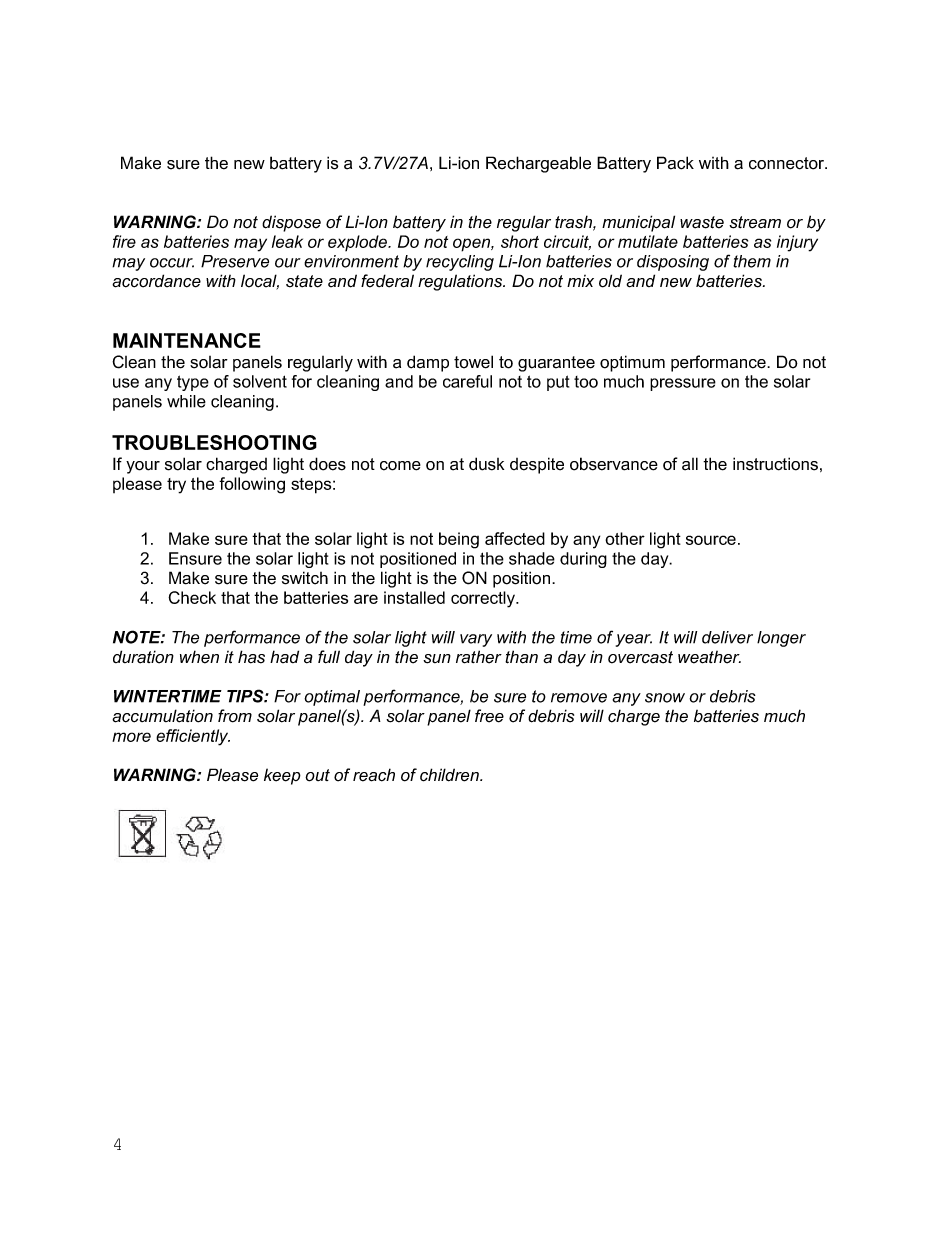  Describe the element at coordinates (476, 640) in the page. I see `vary` at that location.
